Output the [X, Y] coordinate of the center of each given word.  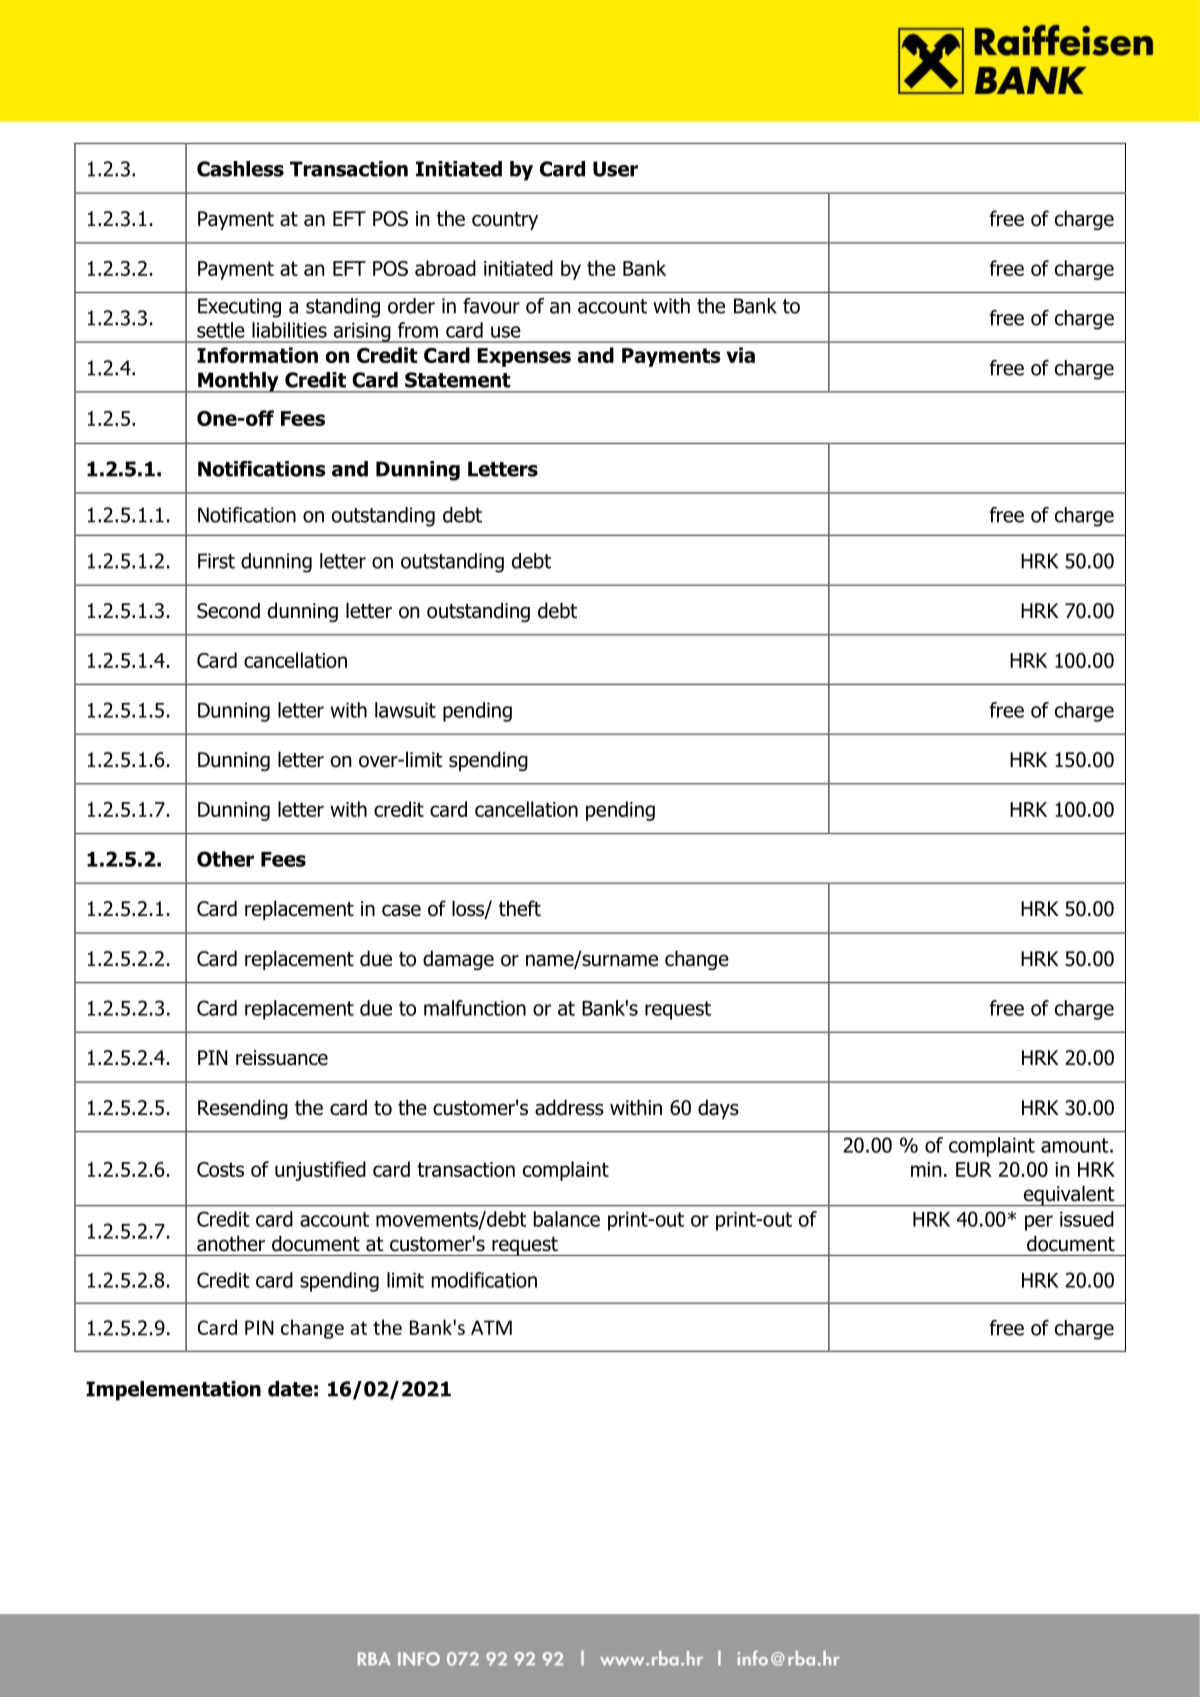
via [740, 355]
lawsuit [405, 710]
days [718, 1109]
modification [484, 1280]
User [615, 169]
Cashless [240, 169]
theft [520, 908]
